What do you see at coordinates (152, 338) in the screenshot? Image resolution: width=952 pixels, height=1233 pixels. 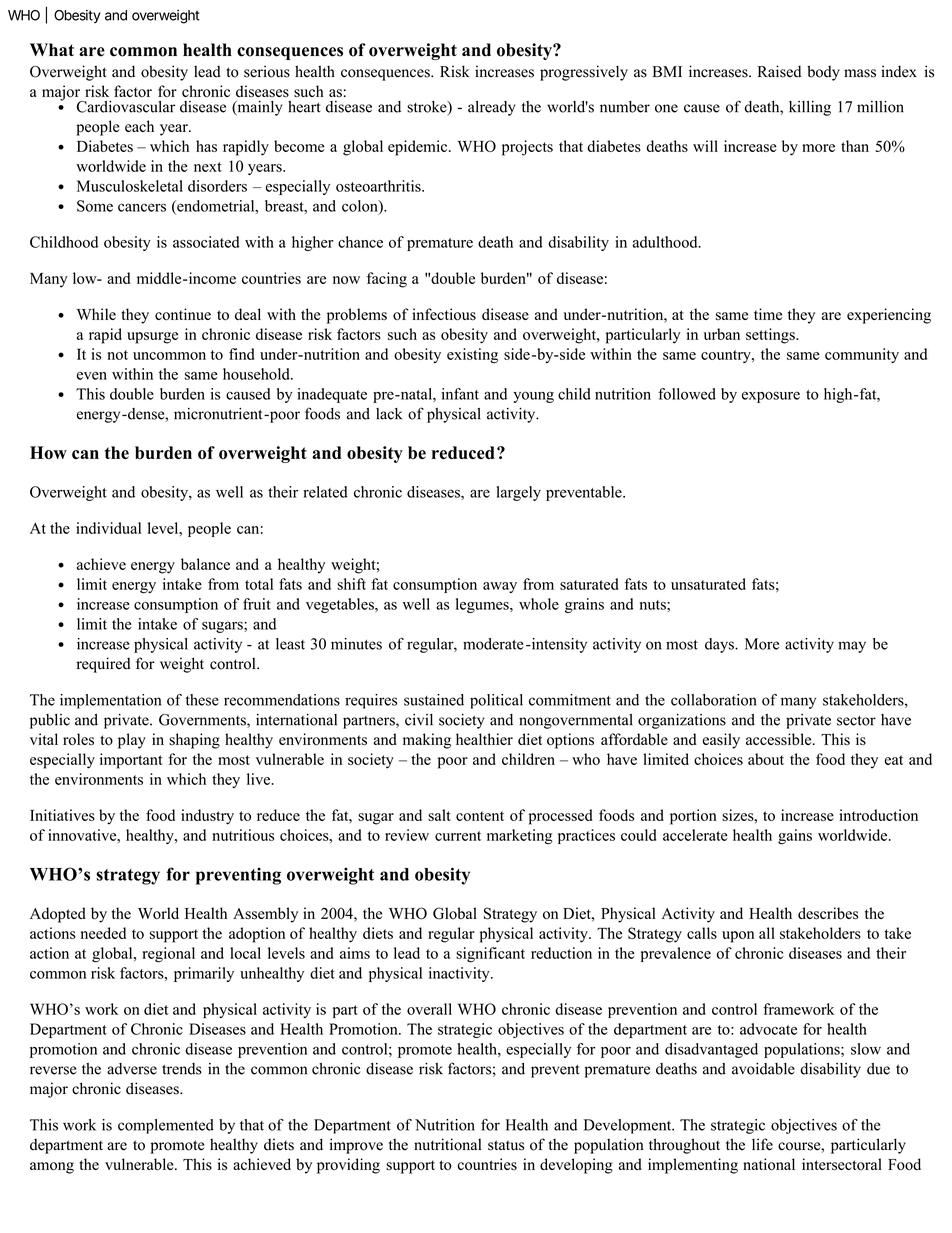 I see `upsurge` at bounding box center [152, 338].
